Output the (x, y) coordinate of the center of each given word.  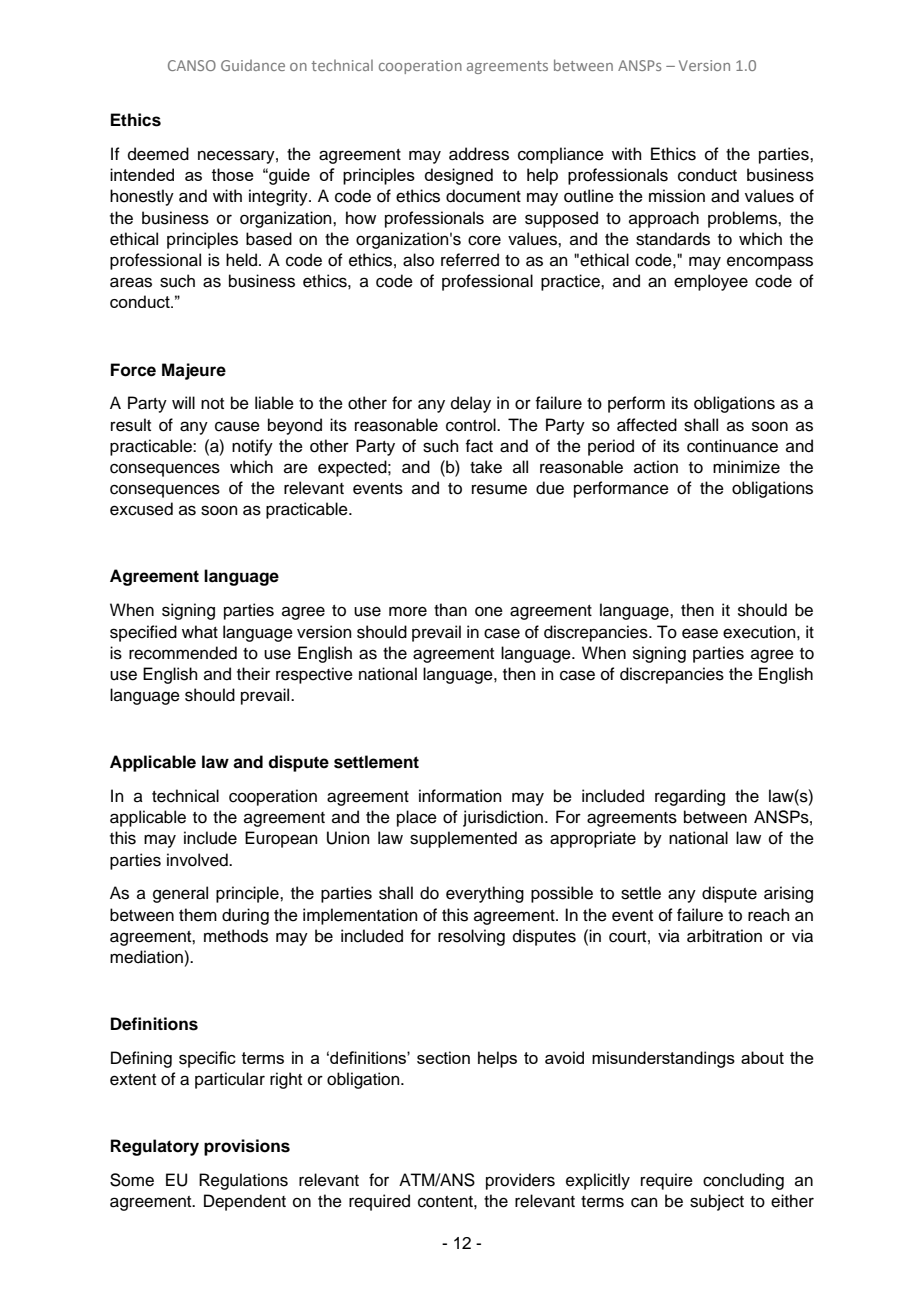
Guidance (253, 65)
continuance (732, 446)
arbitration (724, 936)
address (479, 154)
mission (677, 196)
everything (485, 894)
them (198, 915)
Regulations (243, 1181)
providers (520, 1181)
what (200, 632)
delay (471, 404)
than (450, 610)
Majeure (194, 371)
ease (700, 633)
